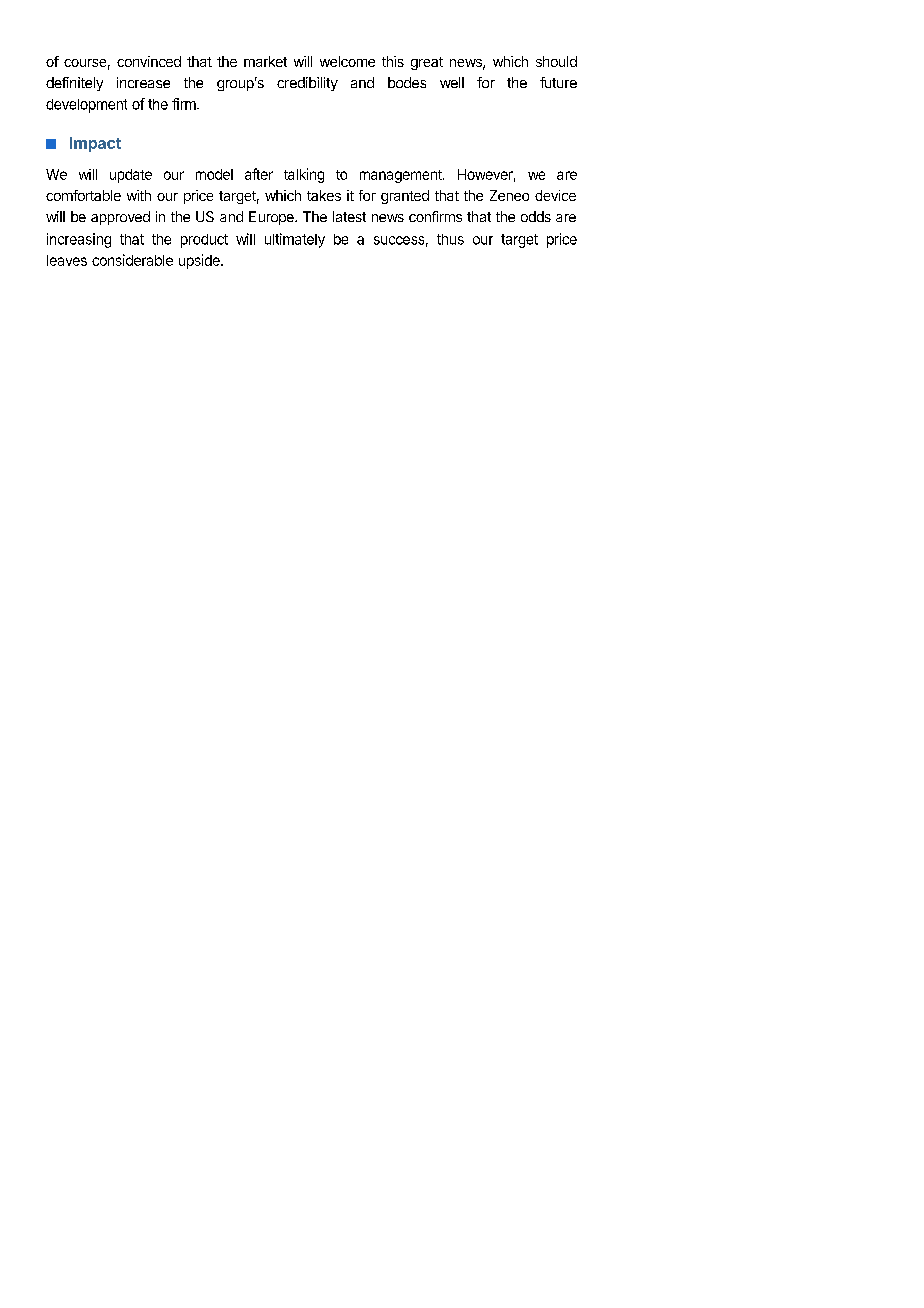 The image size is (924, 1308). What do you see at coordinates (295, 240) in the document?
I see `ultimately` at bounding box center [295, 240].
